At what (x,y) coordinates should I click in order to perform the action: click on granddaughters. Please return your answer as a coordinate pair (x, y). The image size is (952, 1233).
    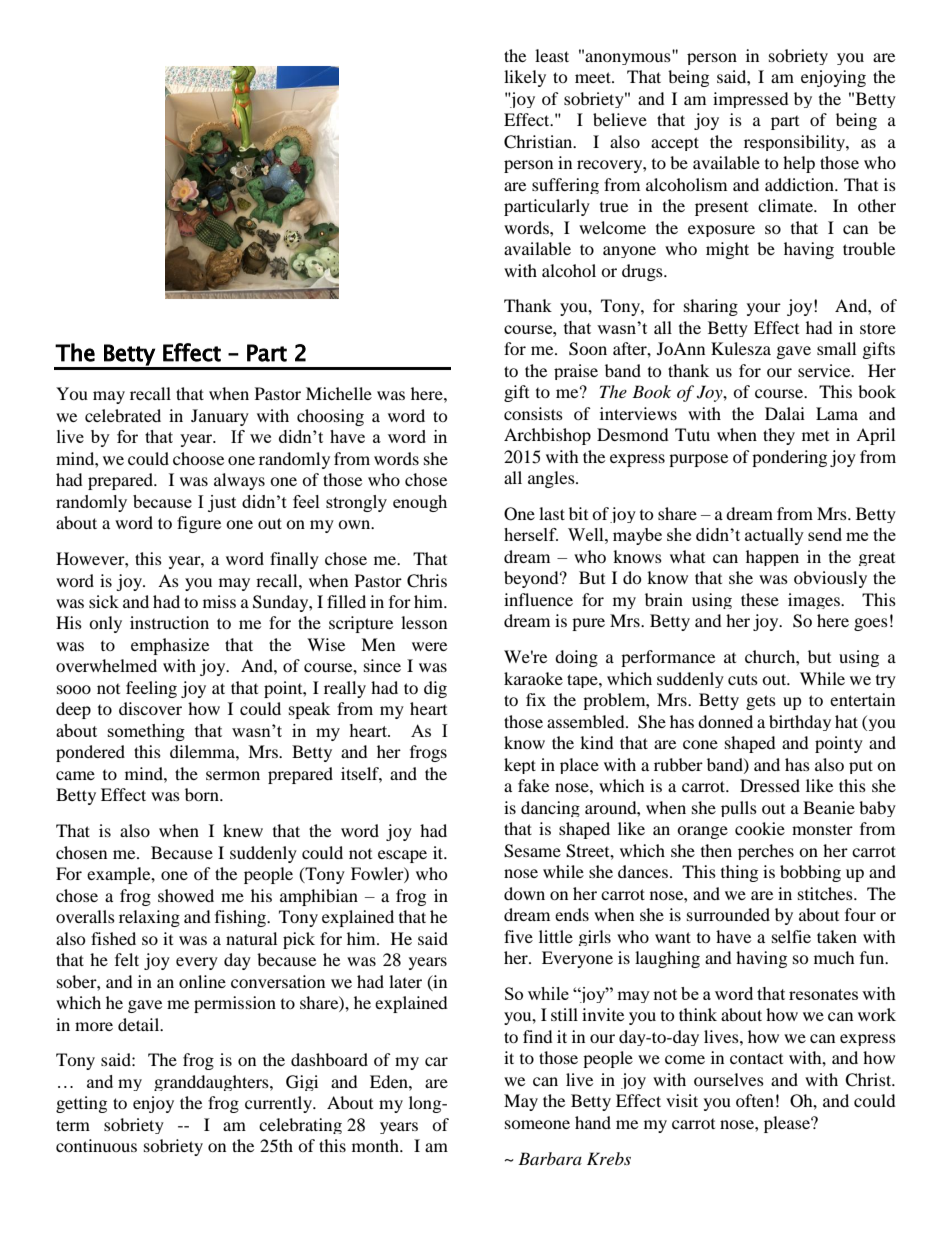
    Looking at the image, I should click on (212, 1083).
